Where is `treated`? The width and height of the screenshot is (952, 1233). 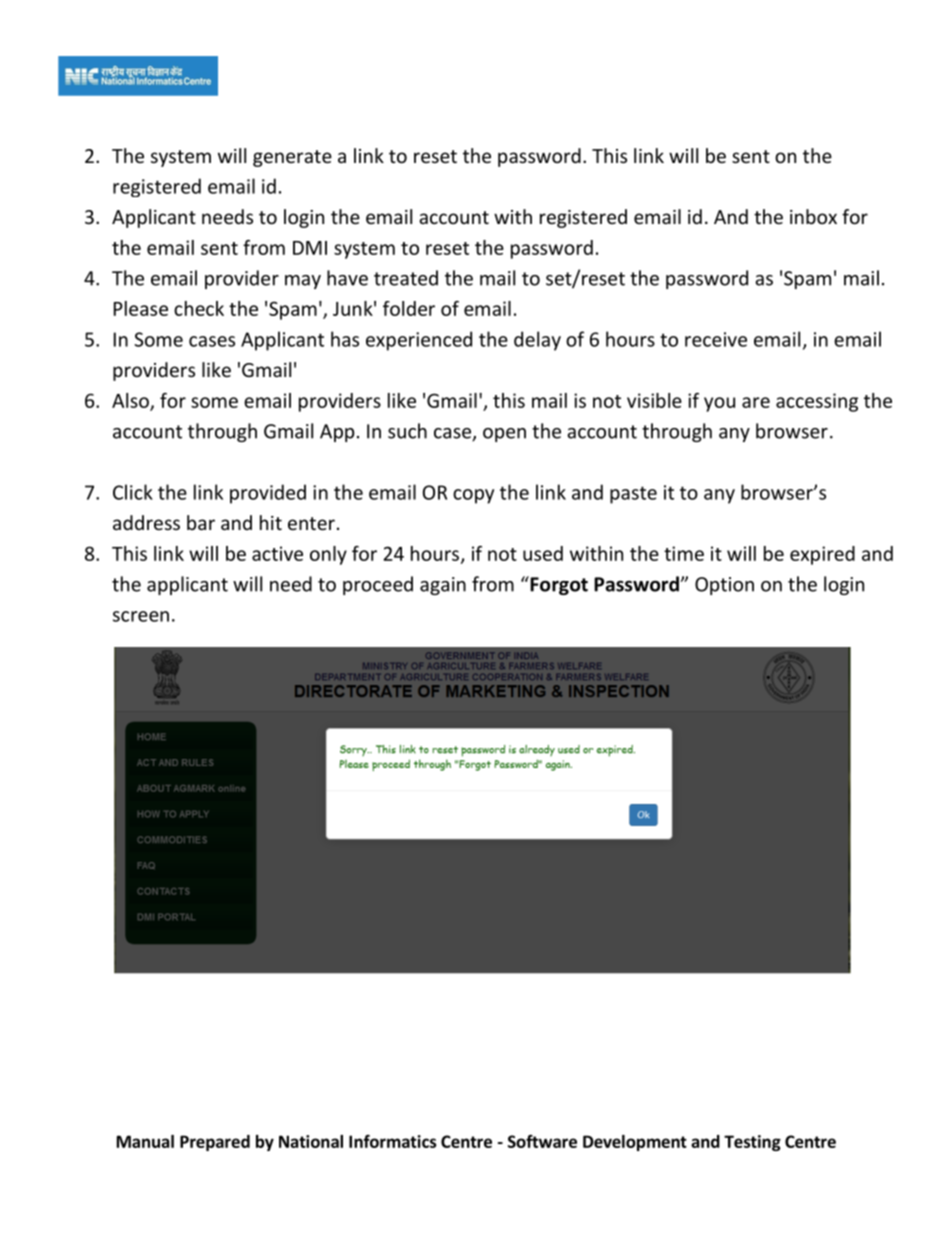 treated is located at coordinates (406, 278).
